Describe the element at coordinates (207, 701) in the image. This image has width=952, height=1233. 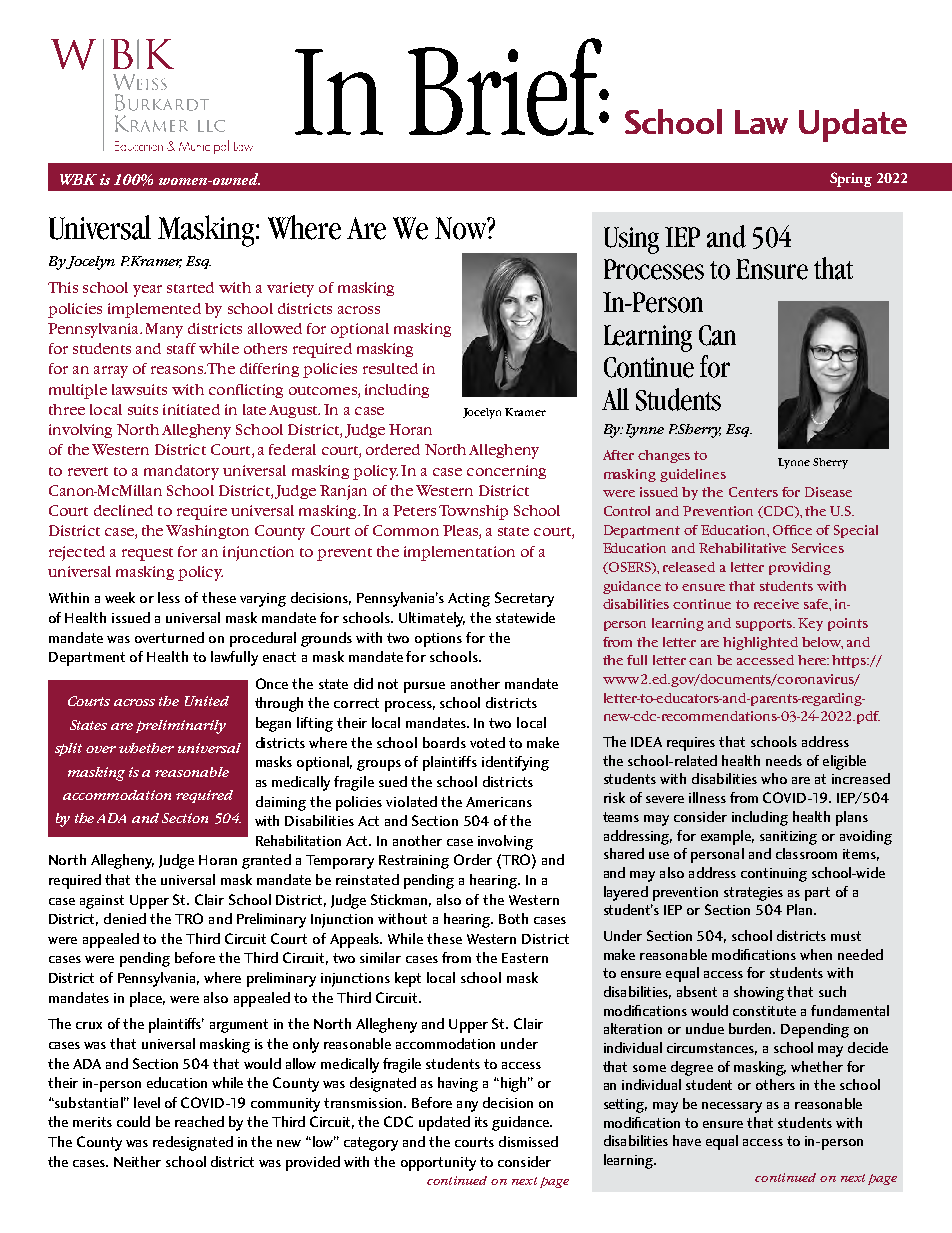
I see `United` at that location.
